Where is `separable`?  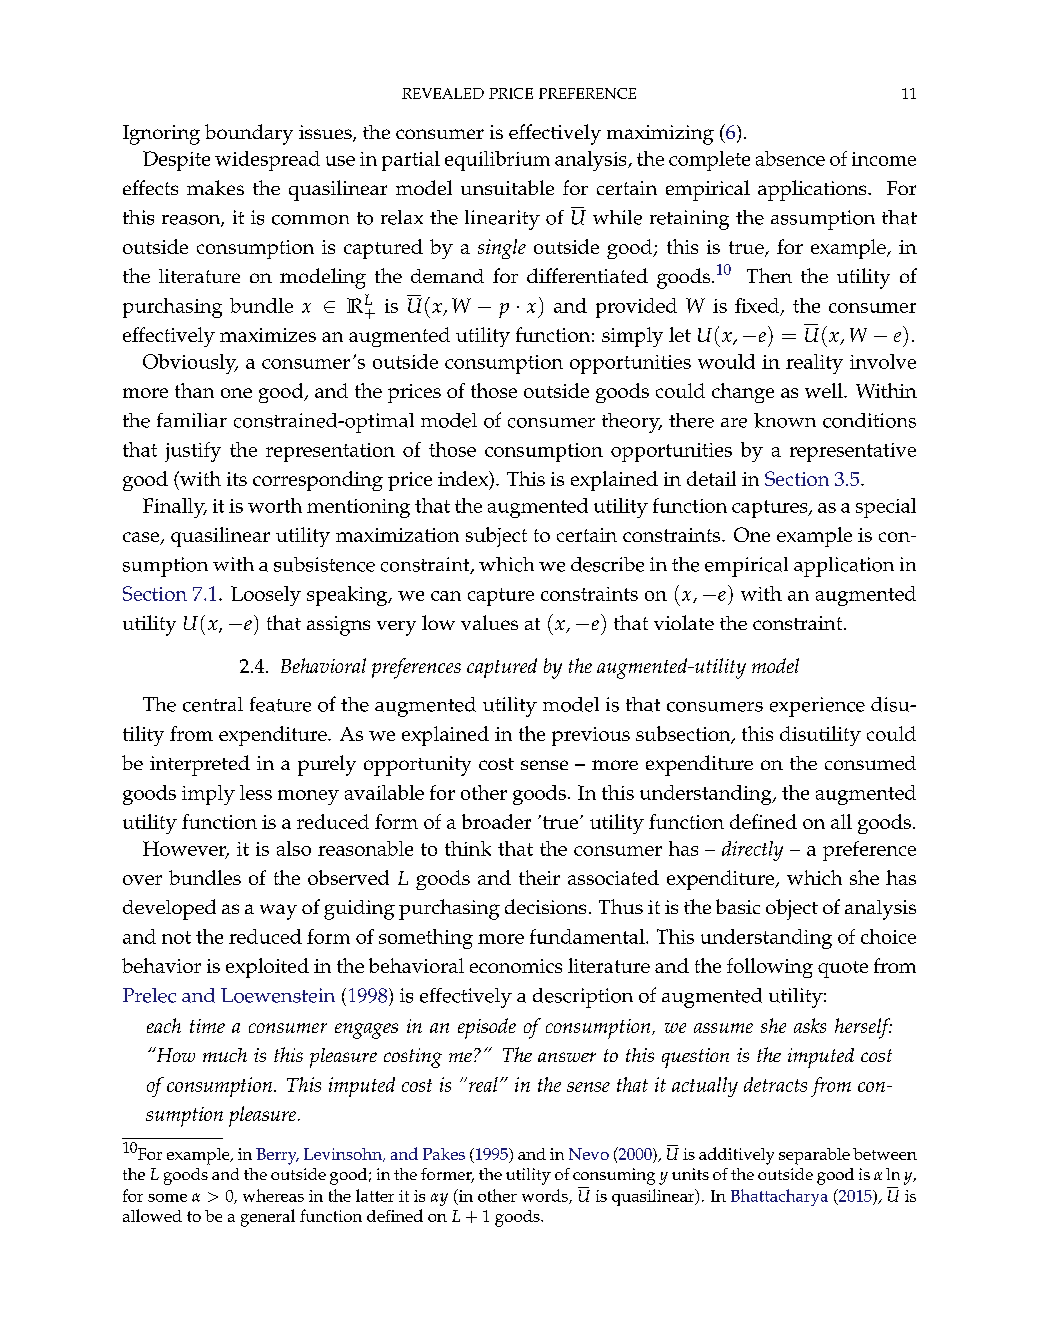 separable is located at coordinates (814, 1156).
